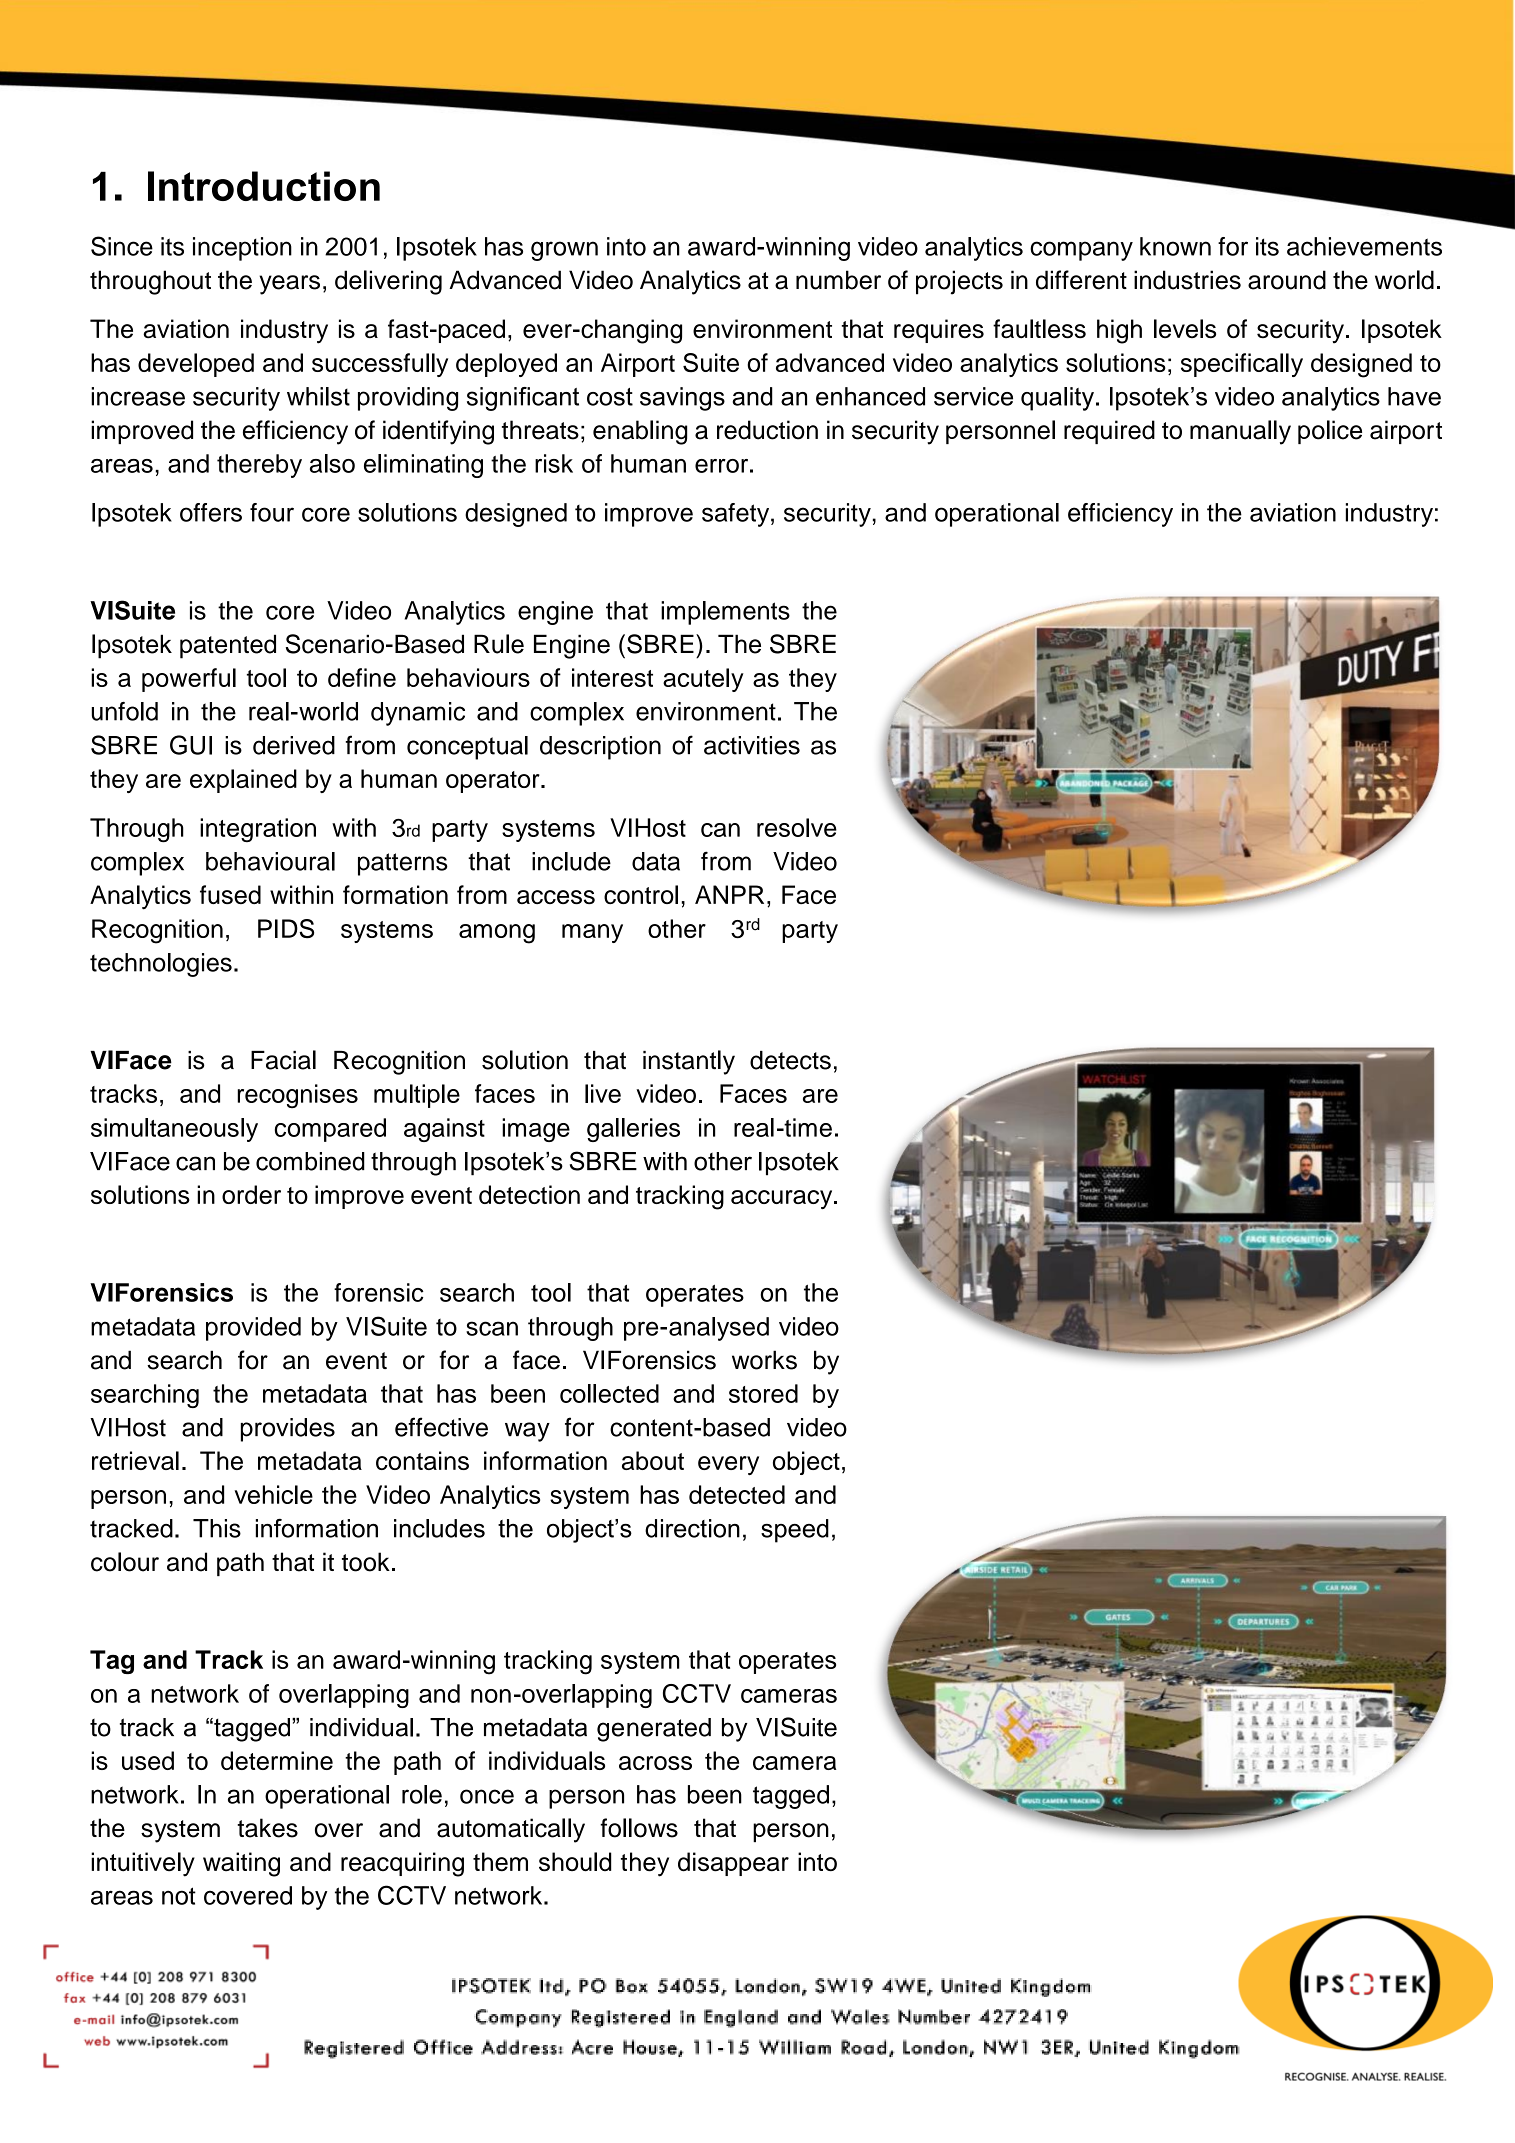 The image size is (1515, 2143). What do you see at coordinates (763, 1393) in the document?
I see `stored` at bounding box center [763, 1393].
